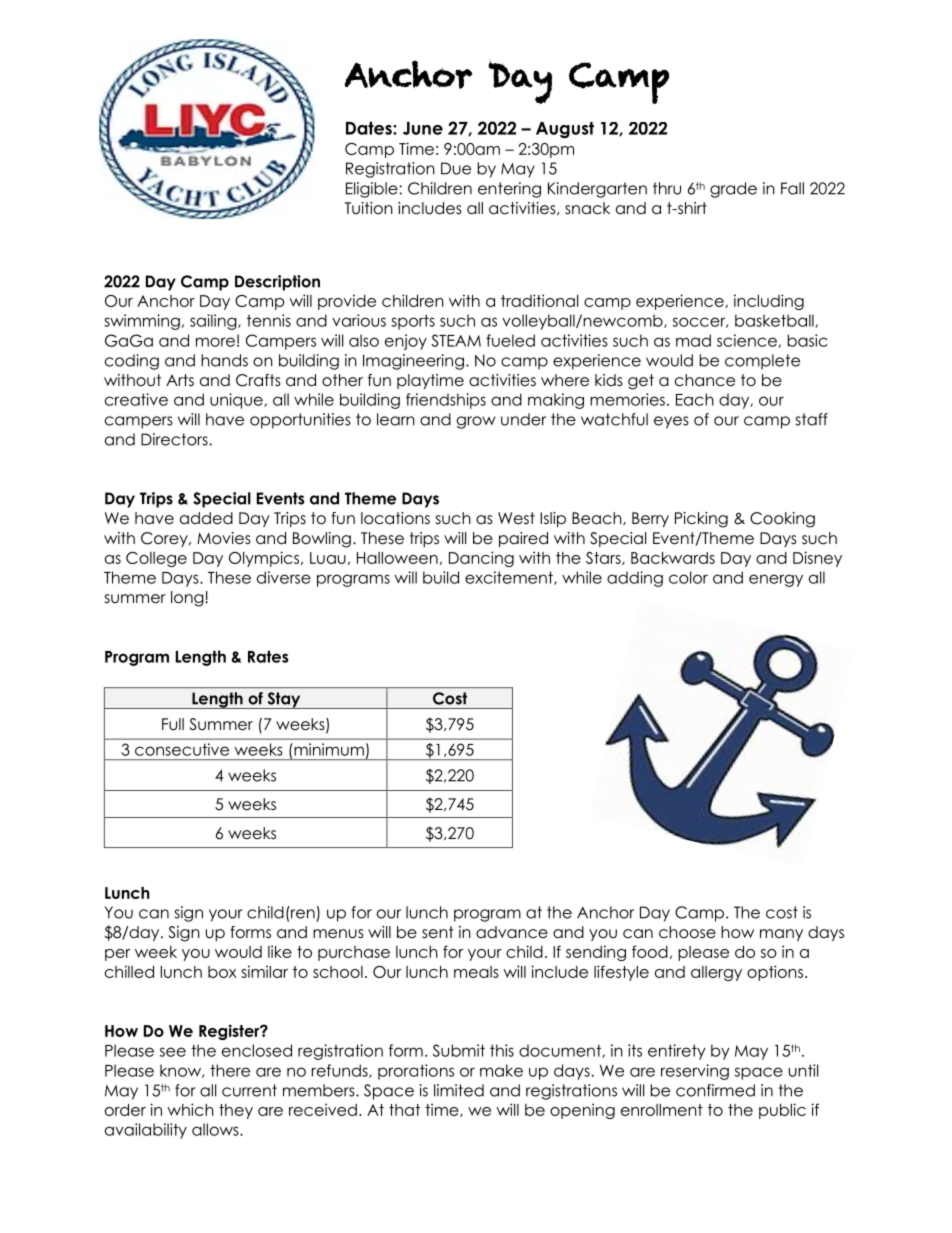 The height and width of the screenshot is (1233, 952). What do you see at coordinates (701, 520) in the screenshot?
I see `Picking` at bounding box center [701, 520].
